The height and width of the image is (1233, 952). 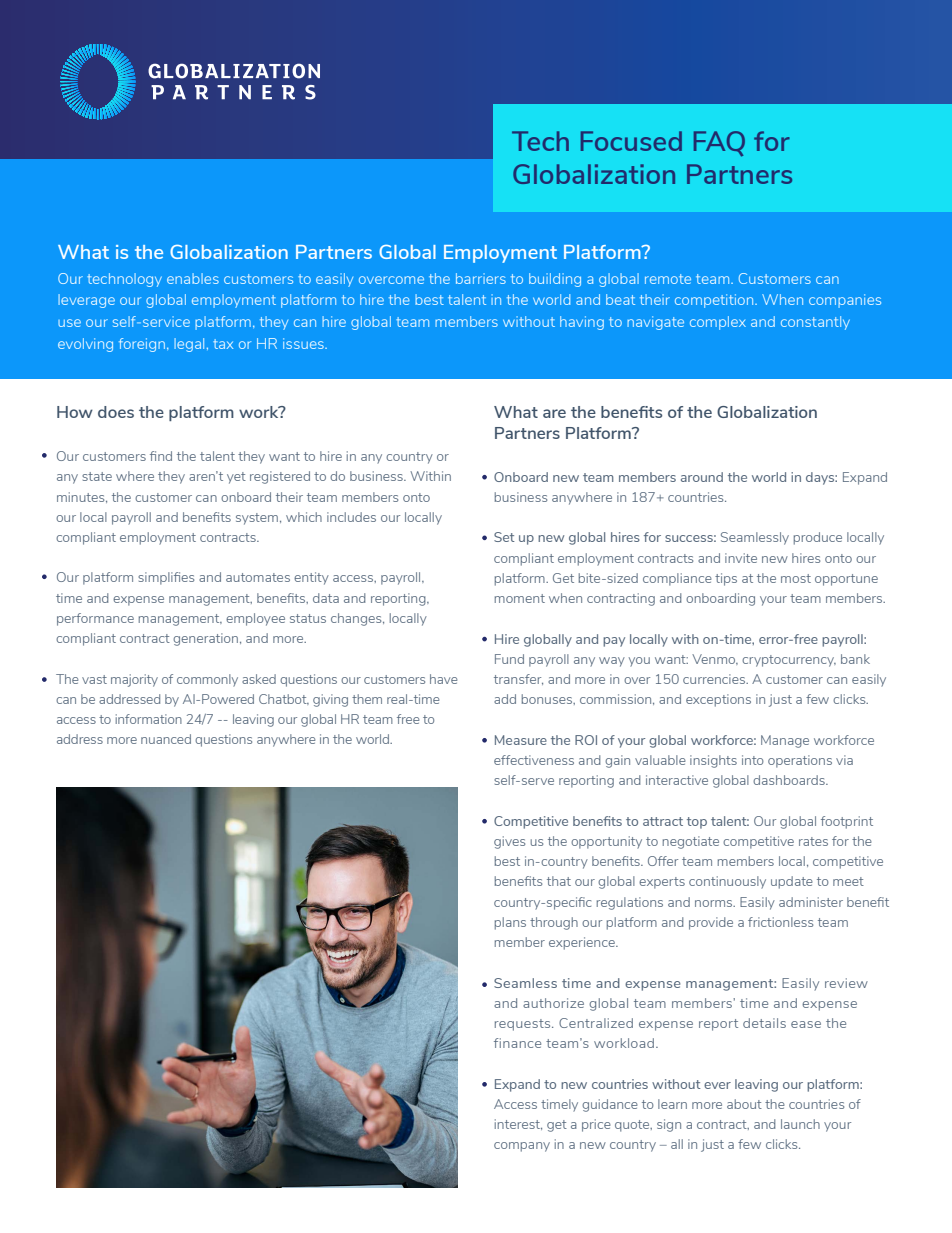 I want to click on FAQ, so click(x=719, y=144).
